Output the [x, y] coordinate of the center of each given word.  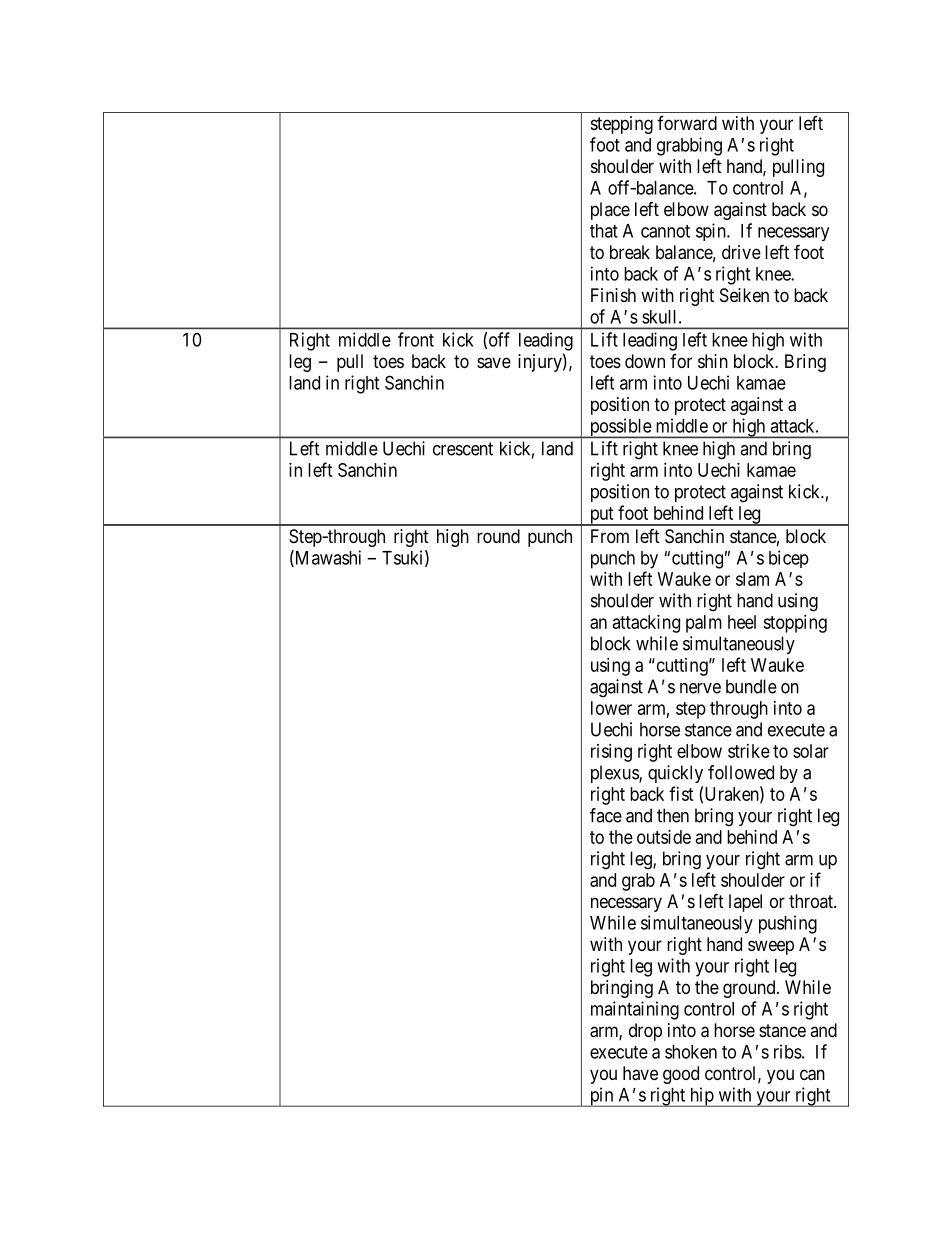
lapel [745, 903]
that [604, 231]
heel [742, 622]
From [610, 536]
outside [664, 837]
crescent [463, 449]
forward [687, 123]
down [645, 361]
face [606, 815]
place [610, 211]
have [640, 1073]
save [494, 363]
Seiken [744, 295]
